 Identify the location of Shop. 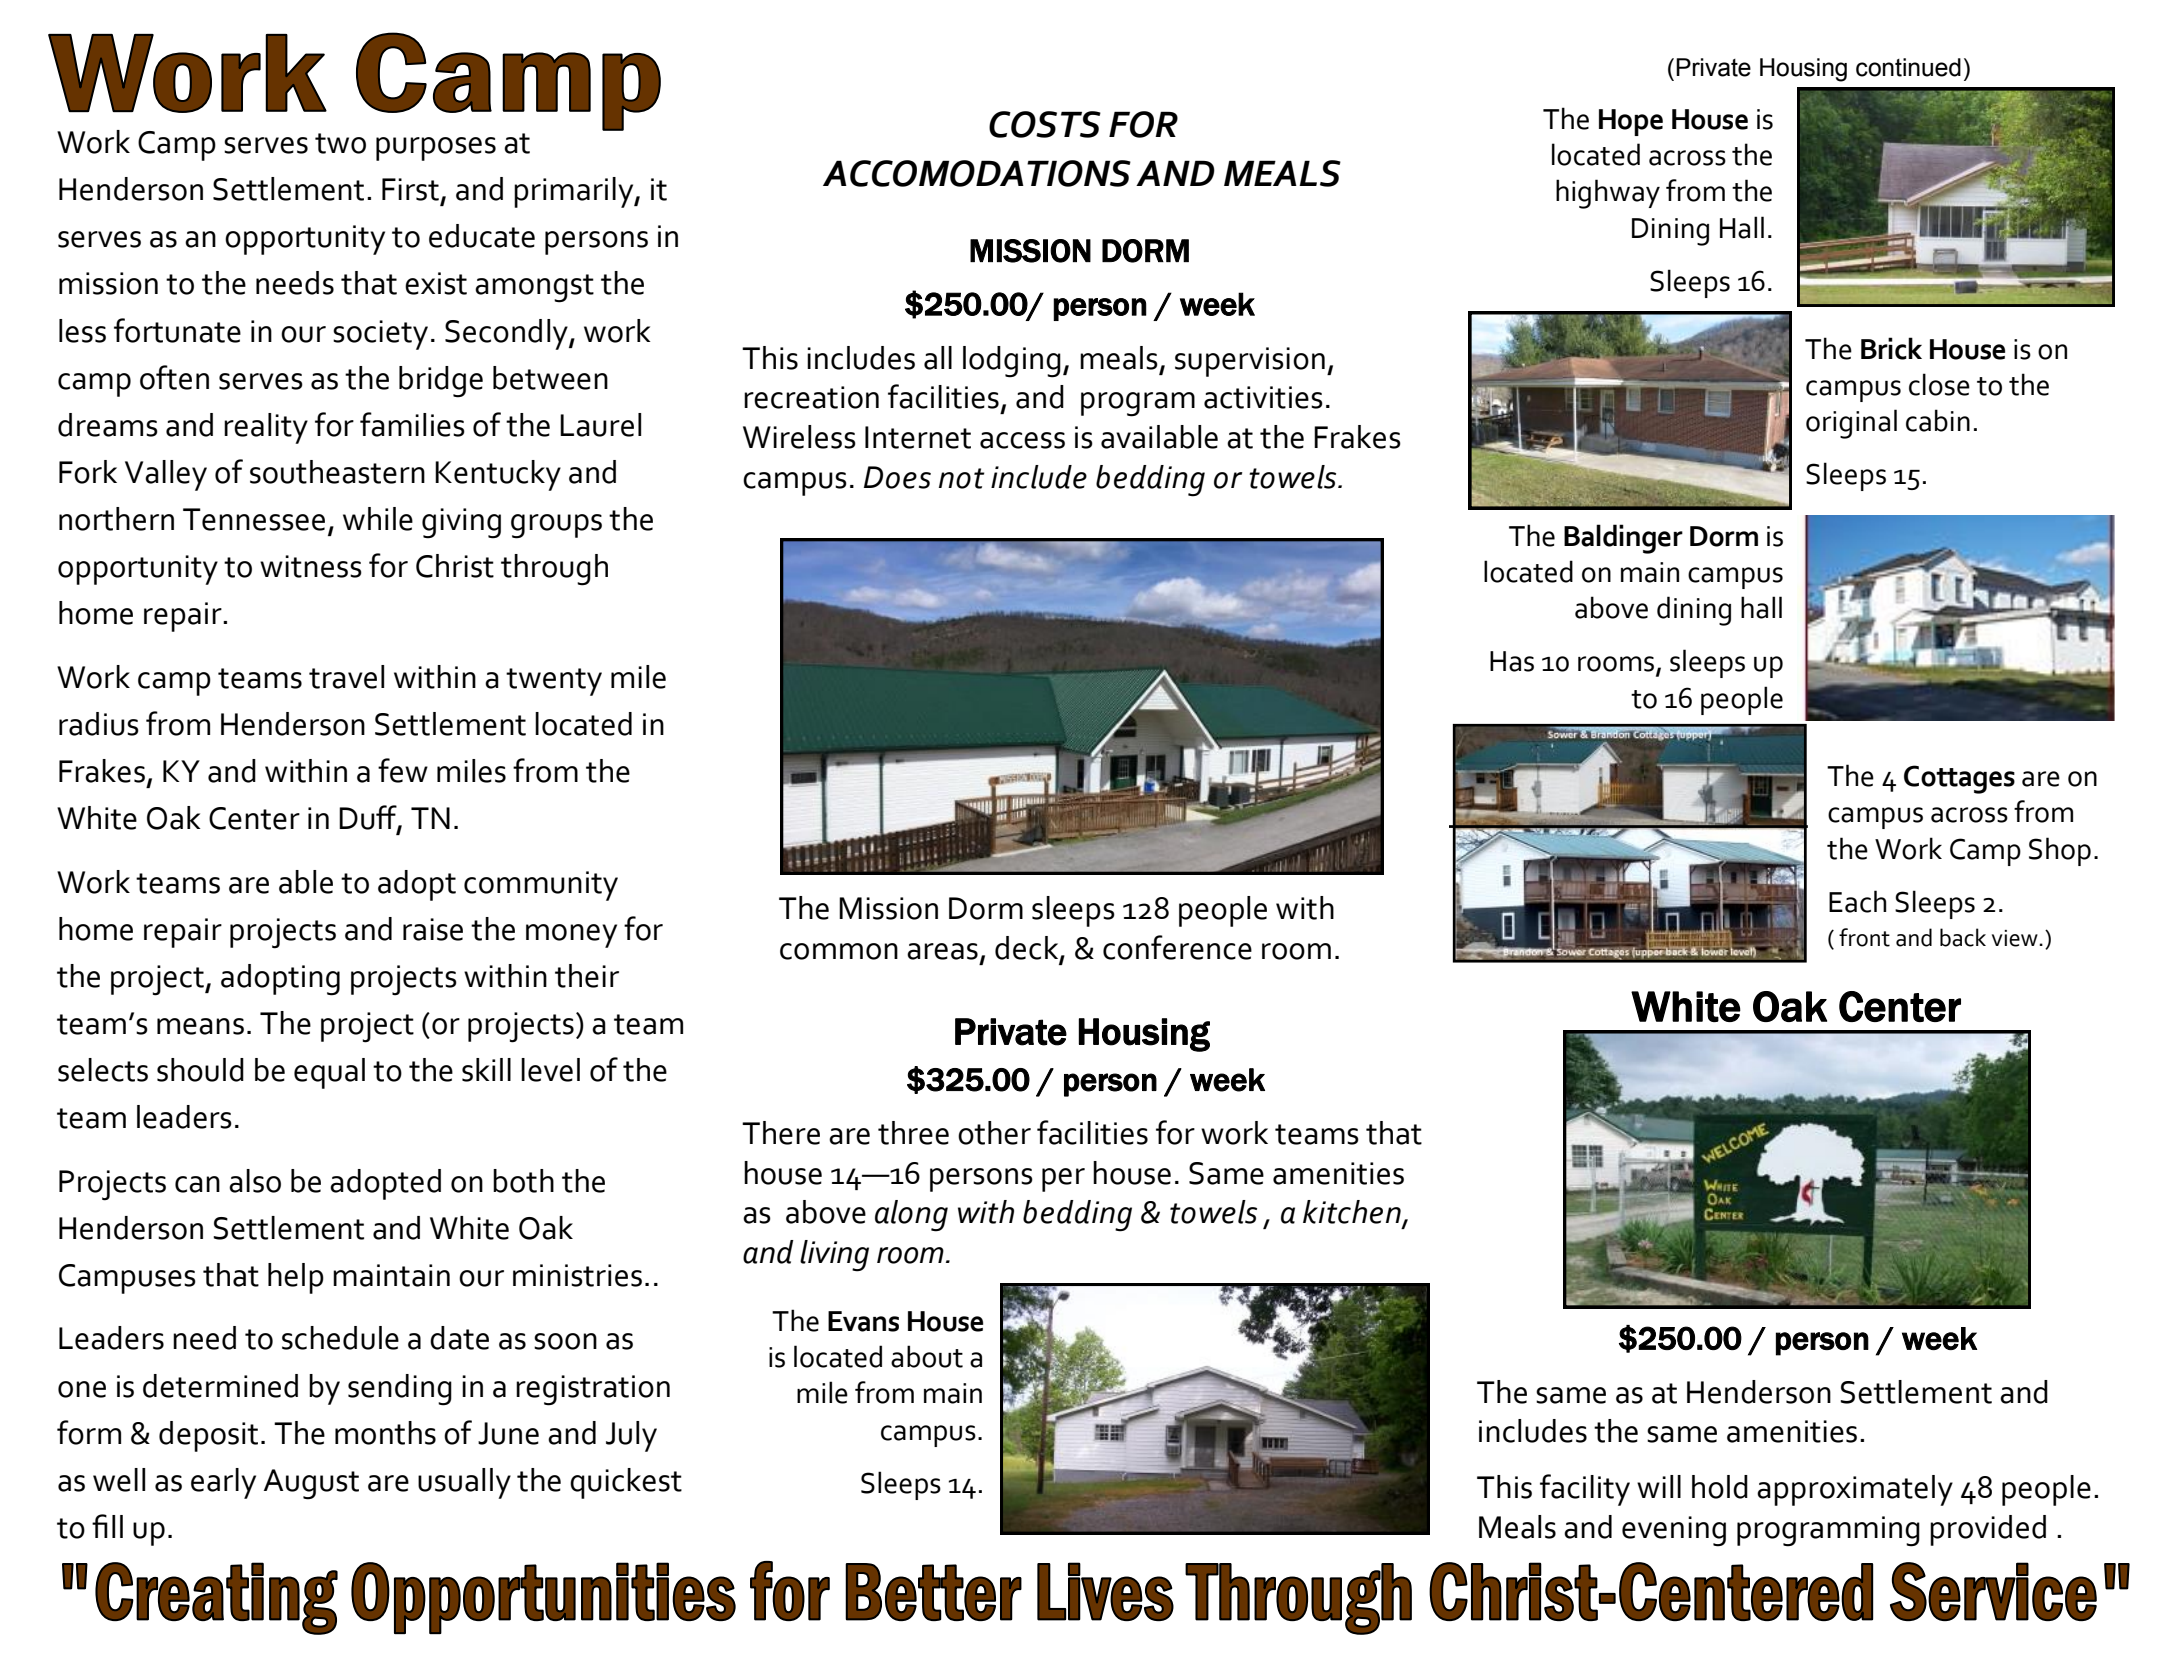
(2060, 851).
